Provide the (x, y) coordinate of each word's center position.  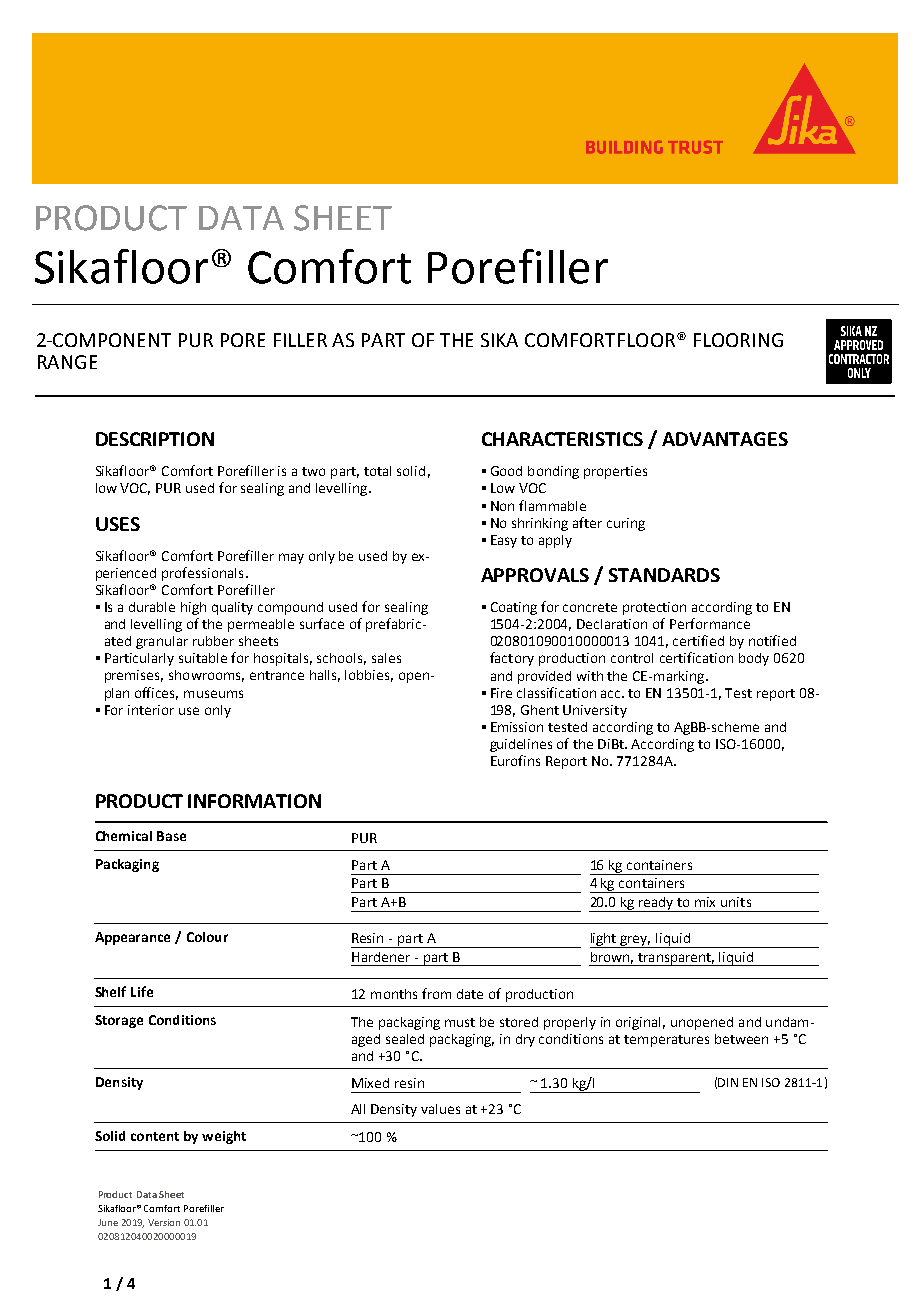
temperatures (666, 1041)
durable (152, 607)
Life (142, 991)
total (377, 471)
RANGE (67, 362)
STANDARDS (664, 575)
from (436, 993)
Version (164, 1222)
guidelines (521, 745)
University (595, 711)
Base (171, 836)
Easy (504, 541)
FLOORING (738, 340)
